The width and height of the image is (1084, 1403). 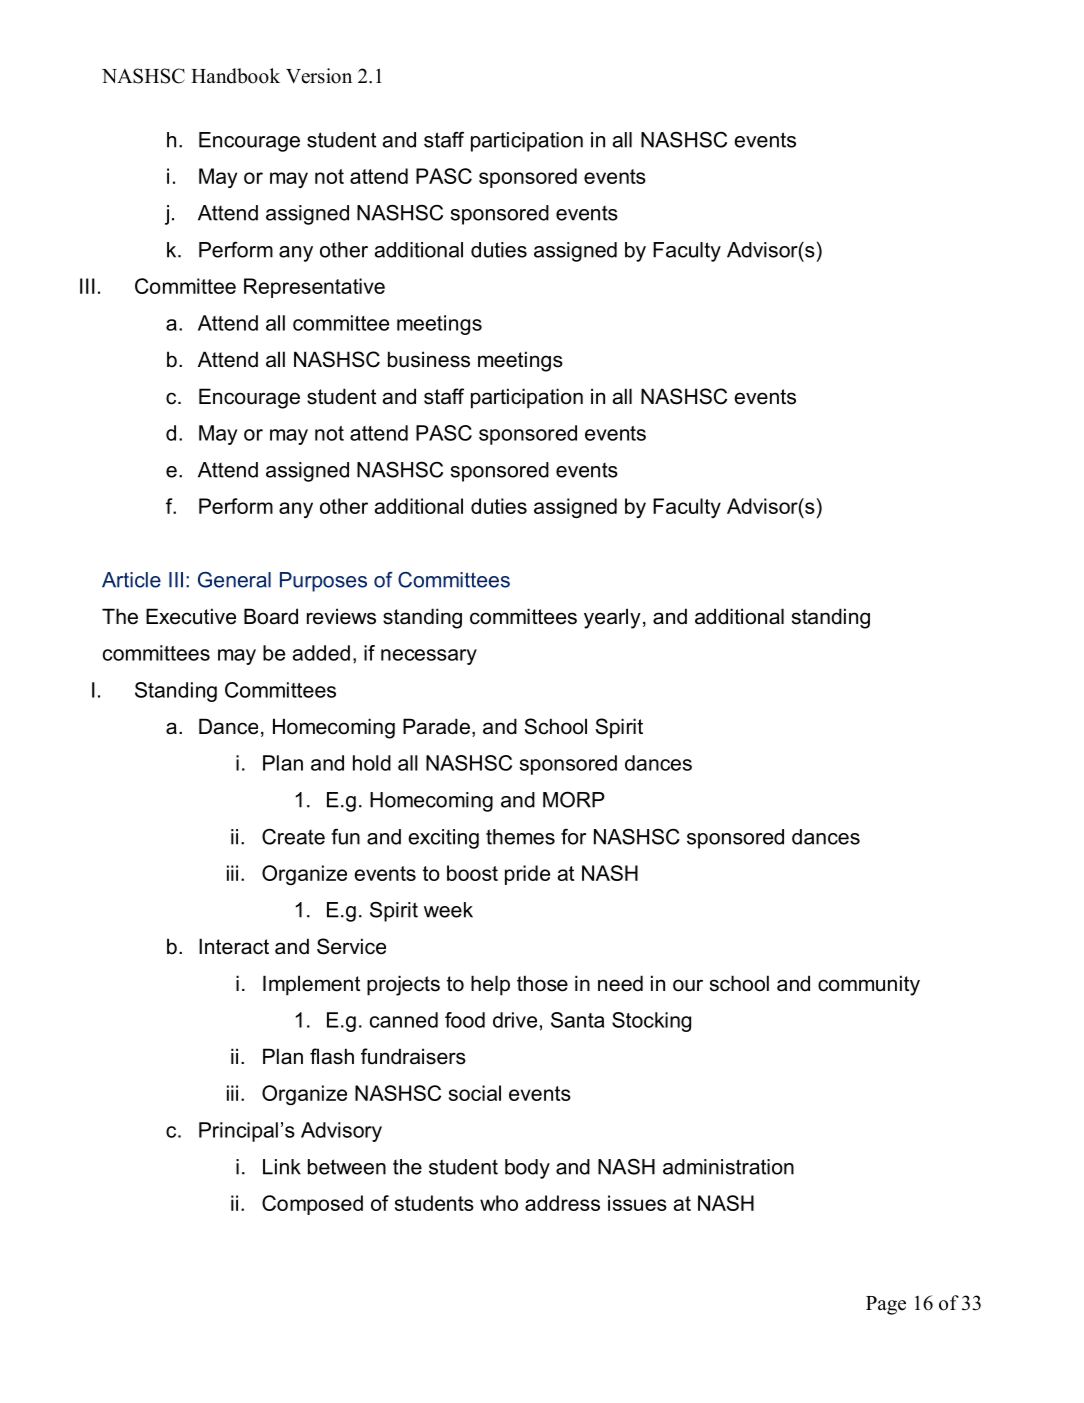 What do you see at coordinates (429, 657) in the image?
I see `necessary` at bounding box center [429, 657].
